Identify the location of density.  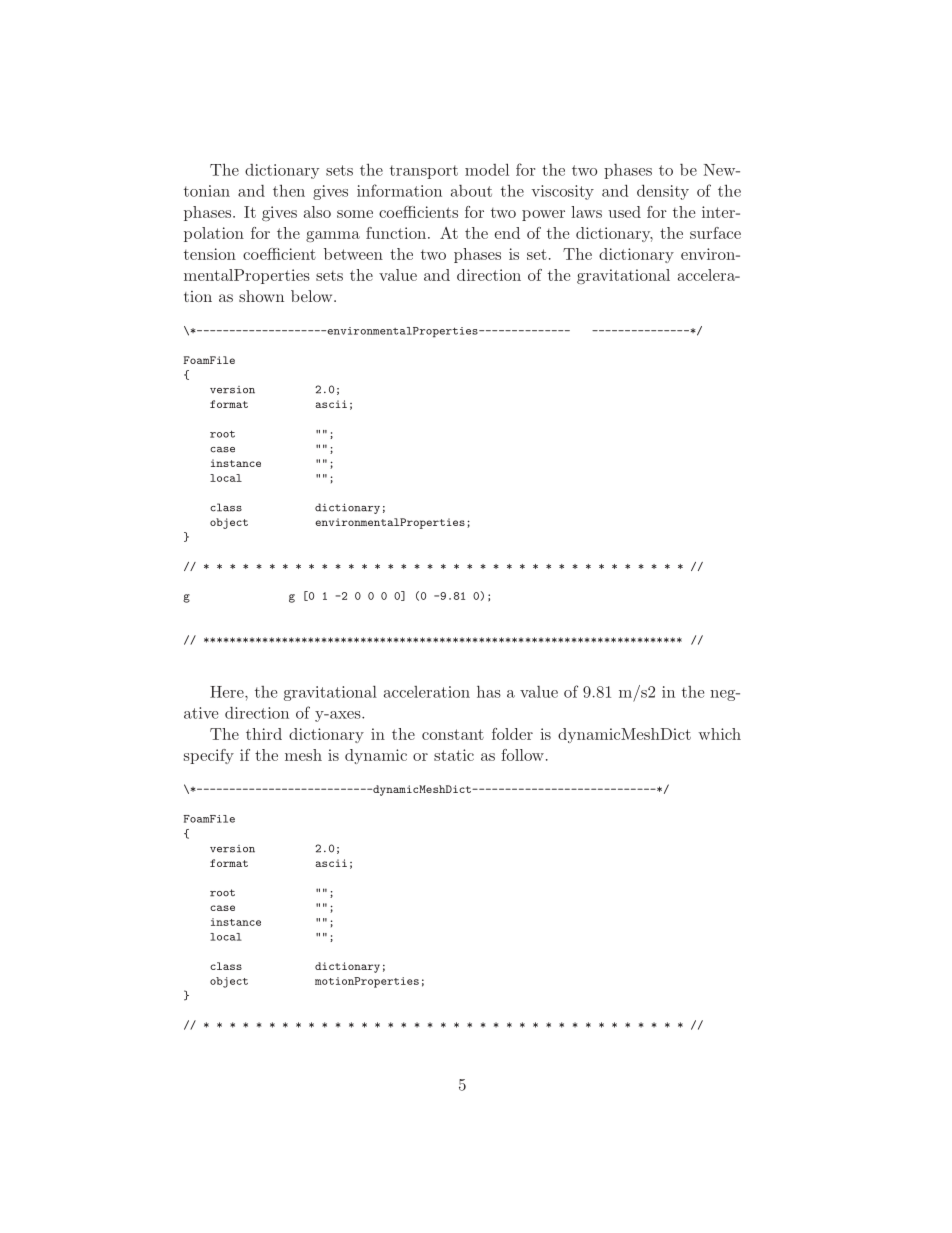
(663, 192).
